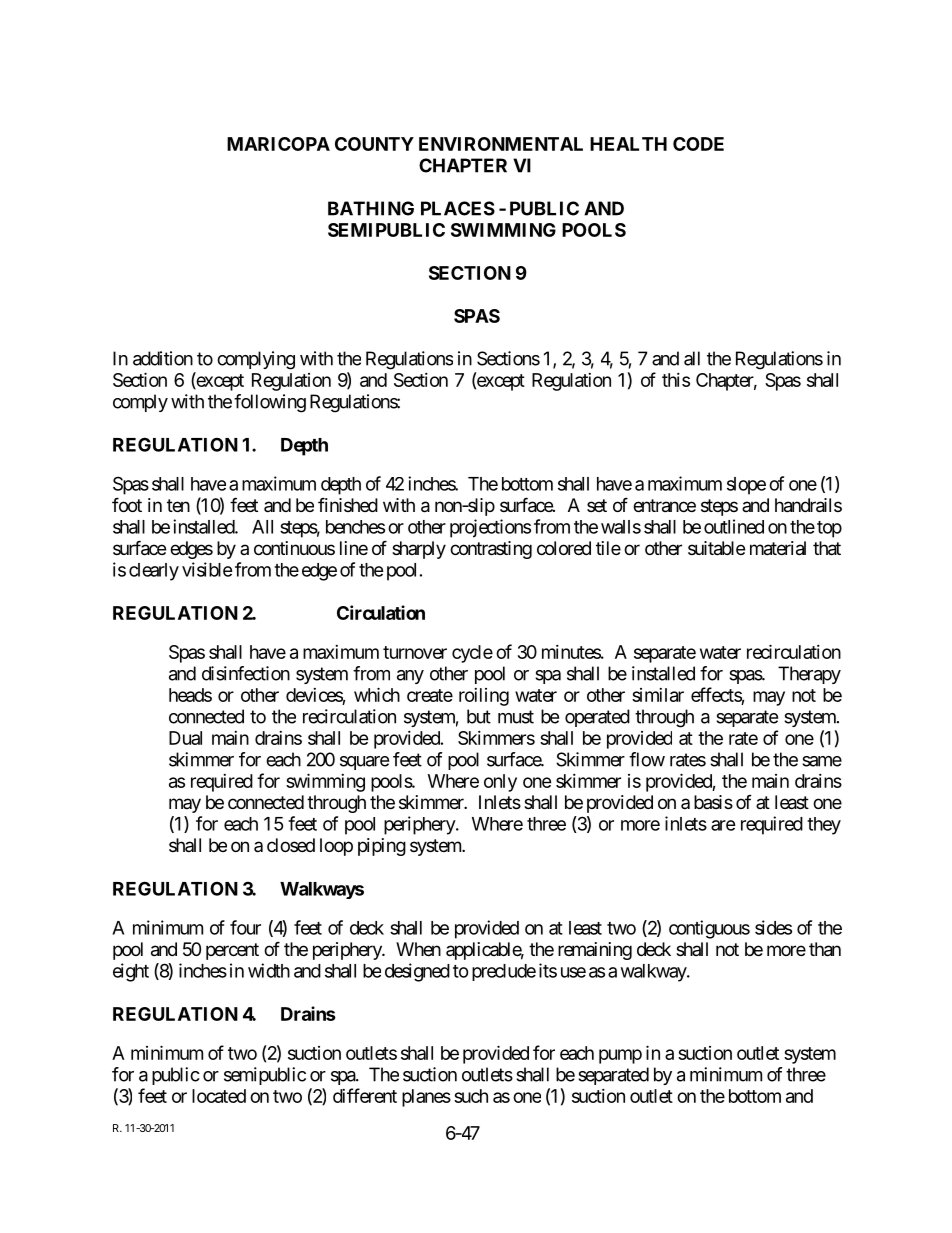  What do you see at coordinates (500, 783) in the screenshot?
I see `only` at bounding box center [500, 783].
